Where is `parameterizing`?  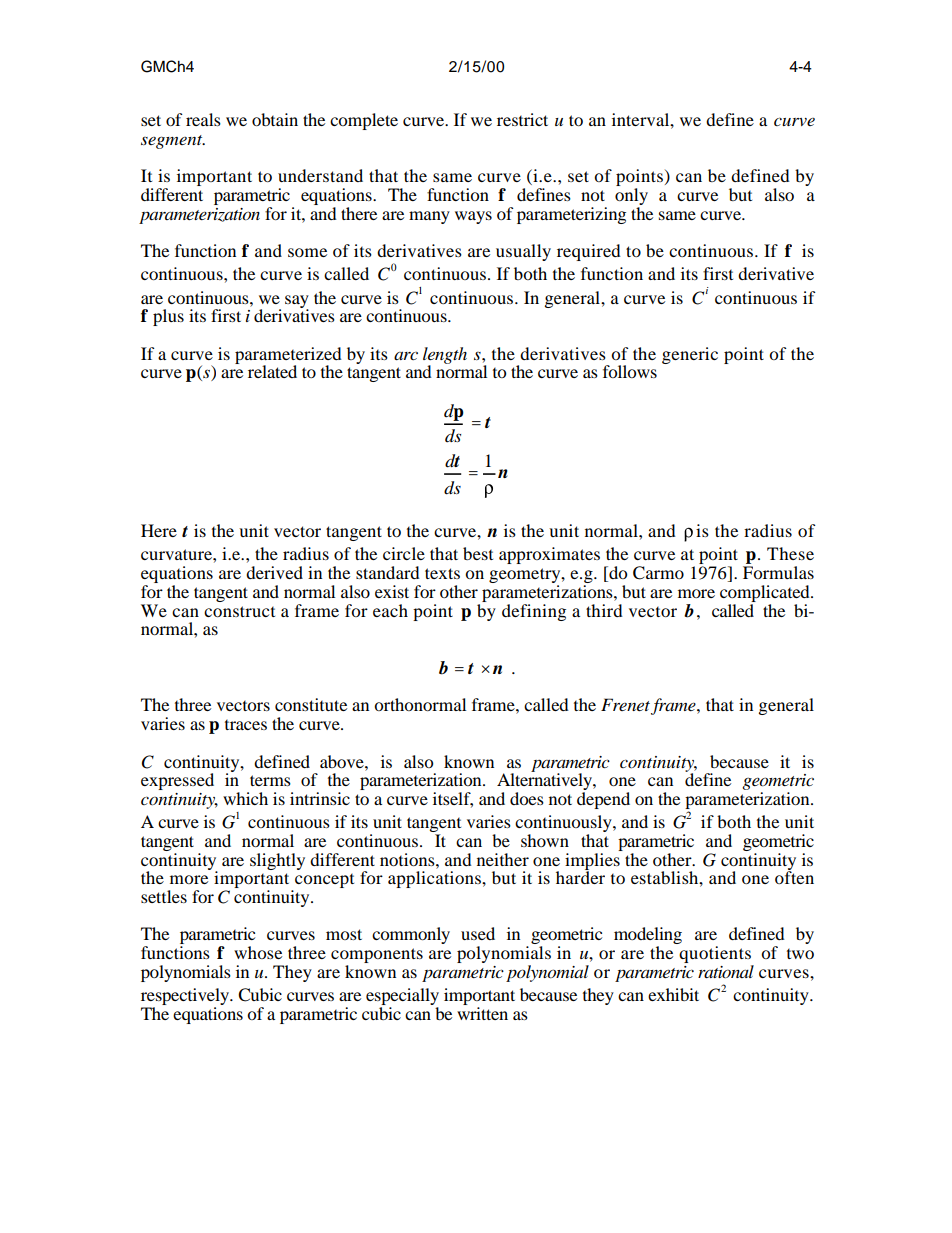 parameterizing is located at coordinates (571, 215).
